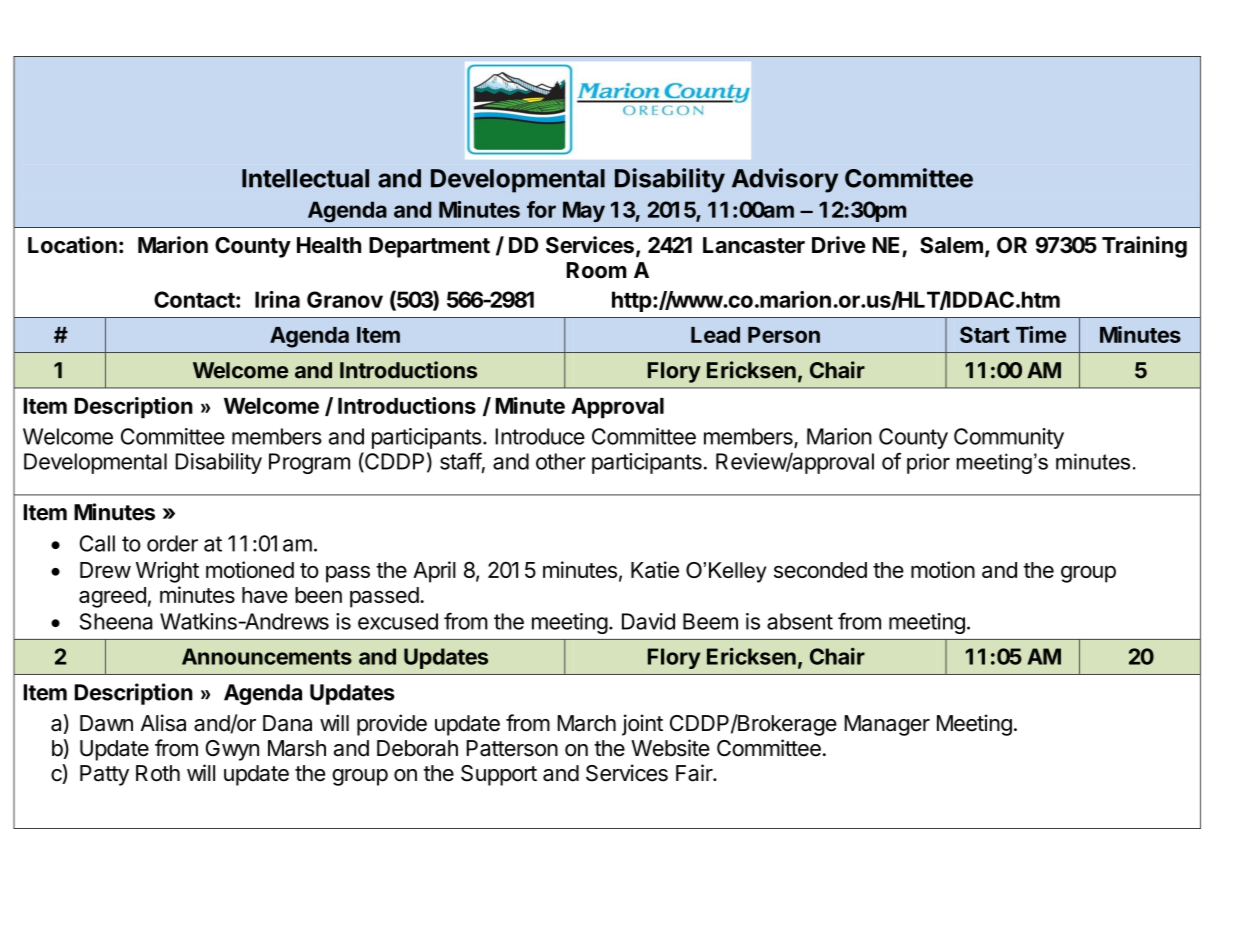 The height and width of the screenshot is (952, 1233). Describe the element at coordinates (309, 463) in the screenshot. I see `Program` at that location.
